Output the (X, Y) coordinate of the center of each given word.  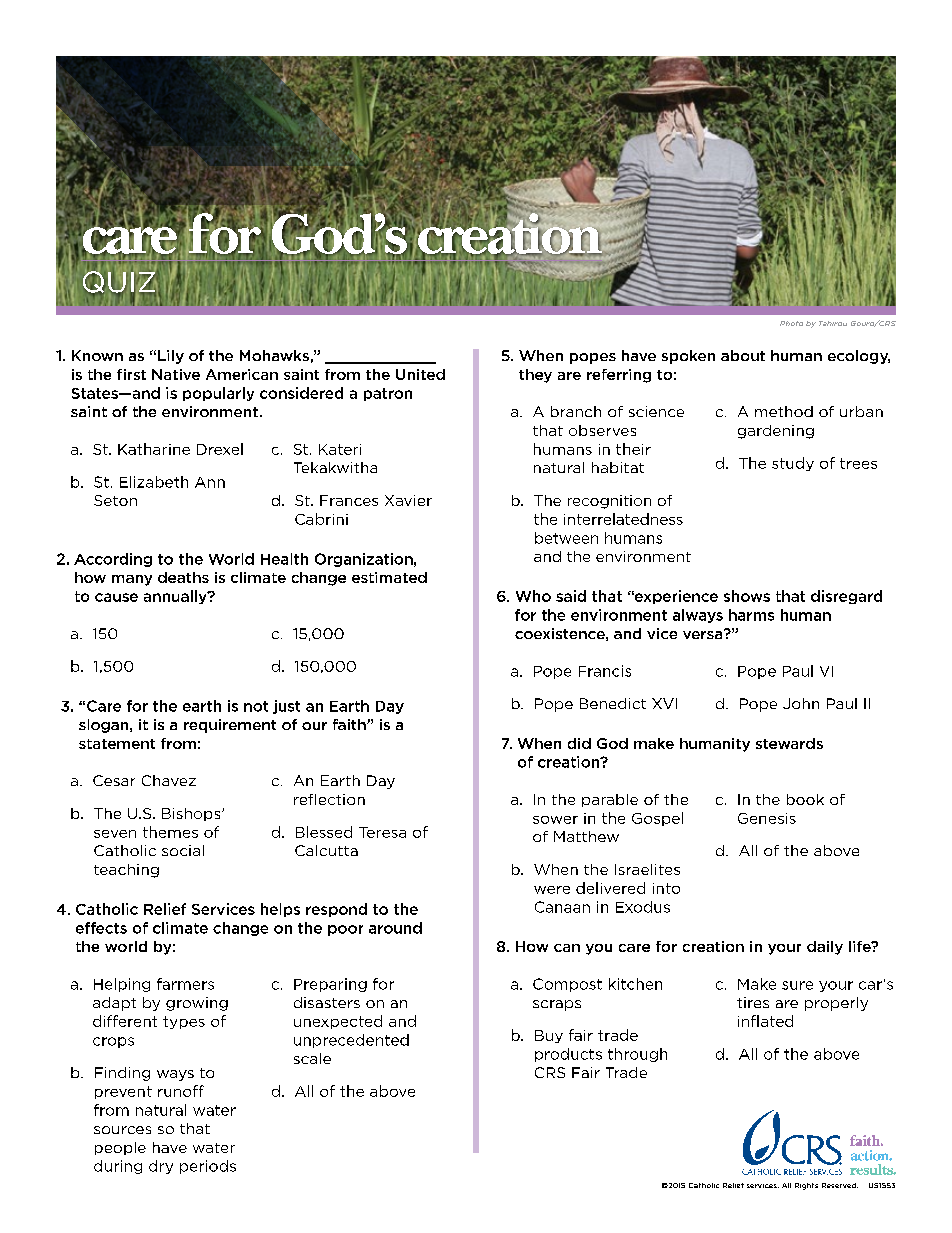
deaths (183, 577)
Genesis (767, 818)
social (183, 850)
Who (533, 596)
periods (208, 1167)
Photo (791, 323)
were (552, 890)
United (420, 374)
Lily (171, 357)
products (568, 1055)
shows (747, 596)
